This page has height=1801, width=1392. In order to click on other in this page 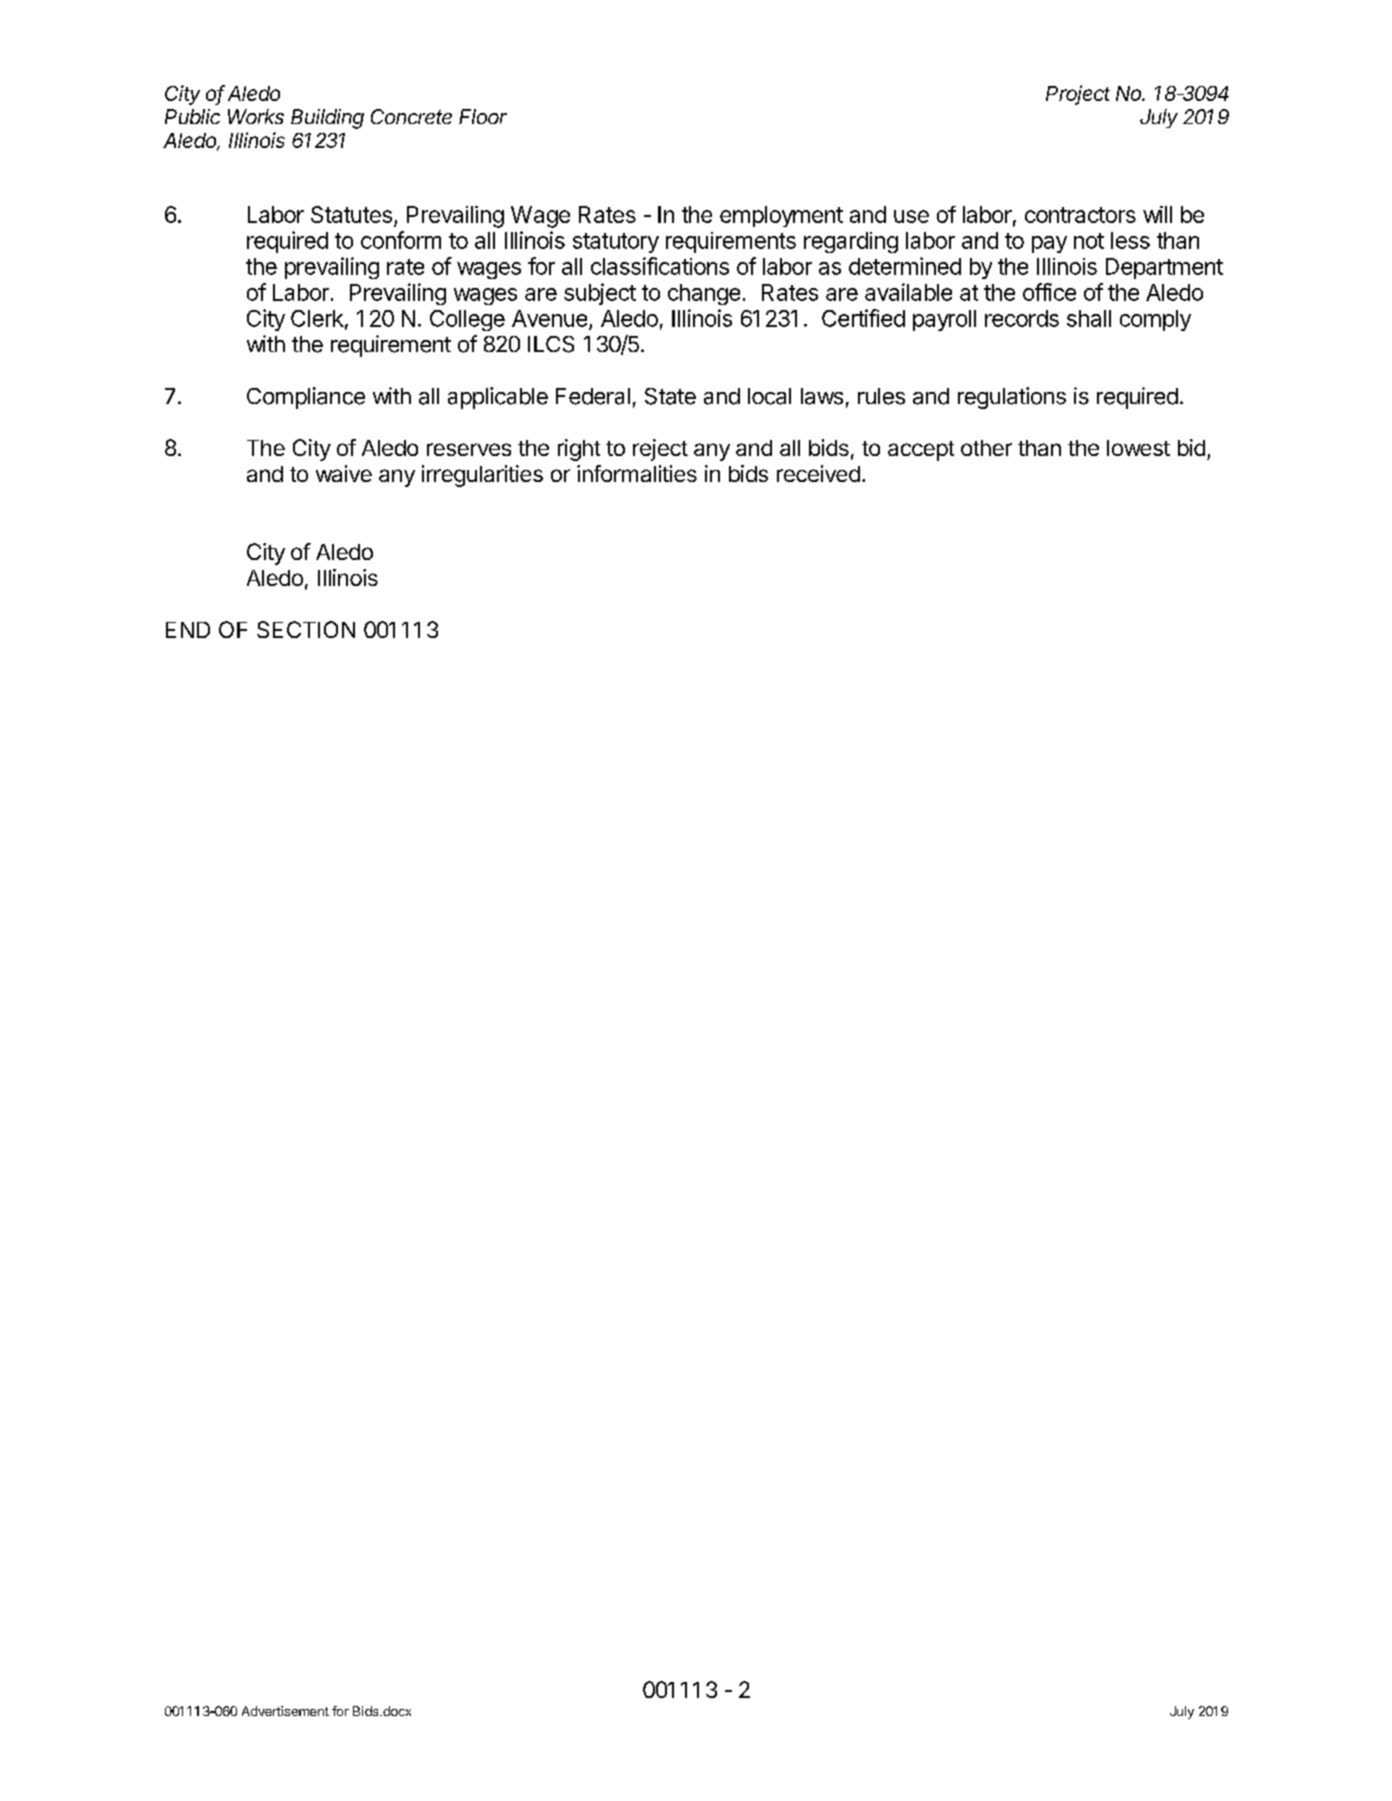, I will do `click(986, 448)`.
